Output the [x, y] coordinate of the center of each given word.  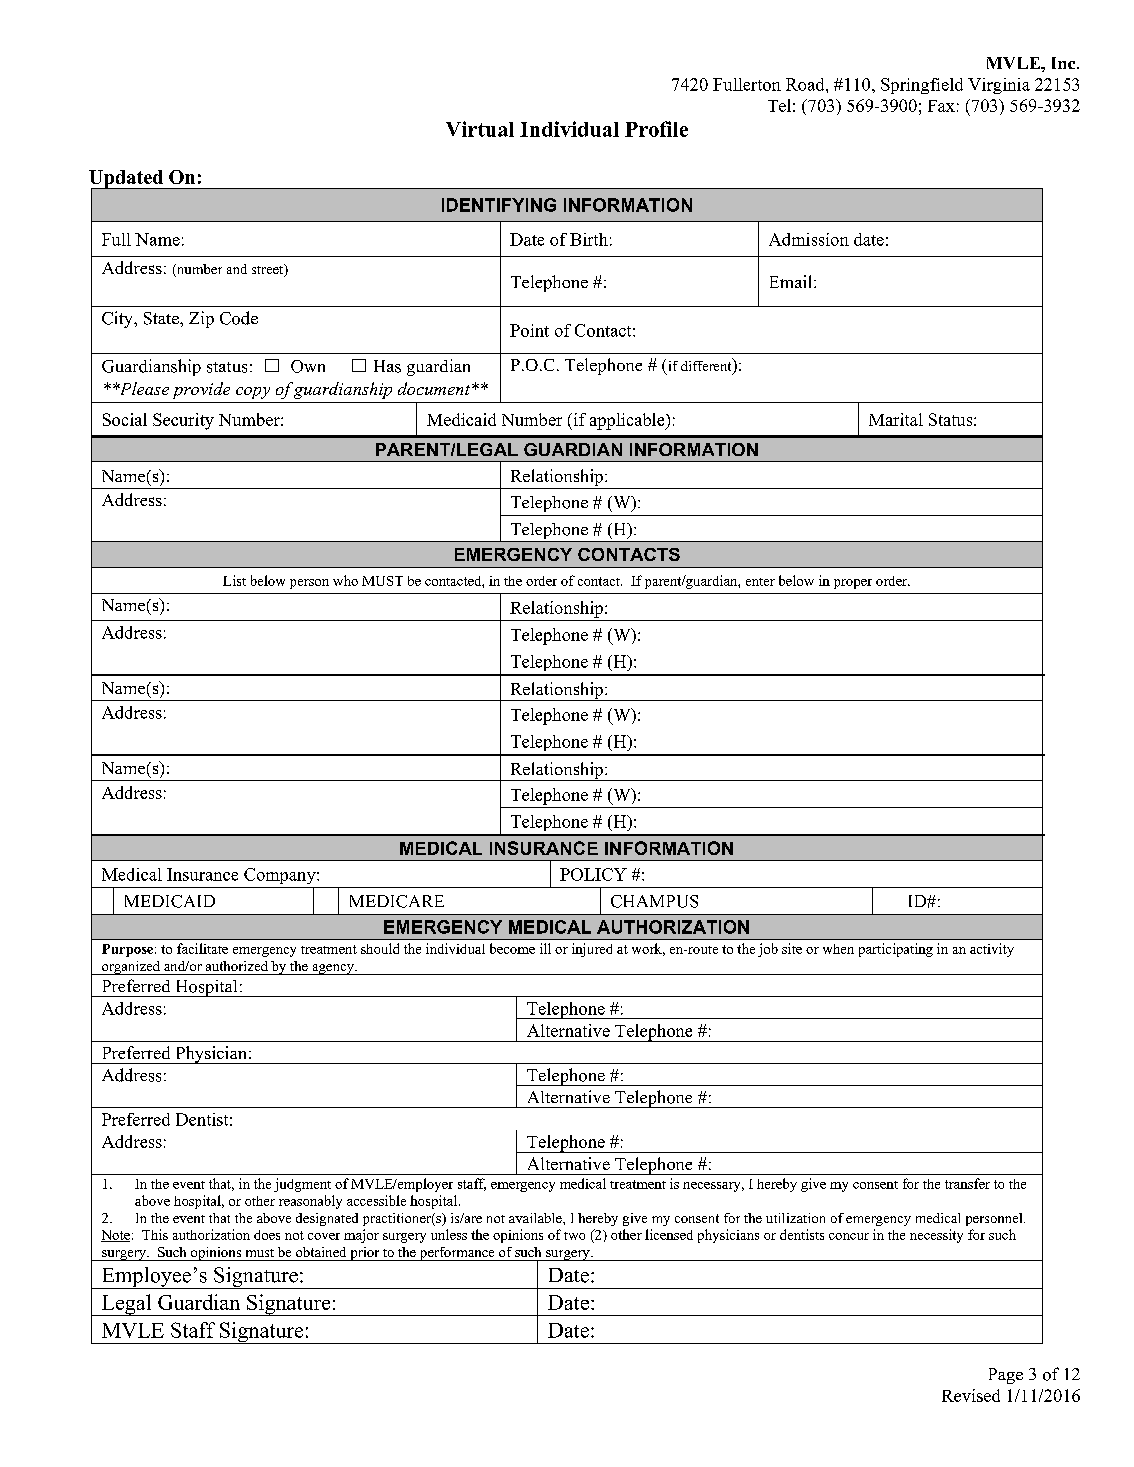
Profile [656, 129]
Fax [941, 106]
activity [992, 950]
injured [592, 950]
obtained [321, 1252]
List [234, 580]
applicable [628, 421]
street [269, 270]
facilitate [202, 948]
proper [853, 584]
